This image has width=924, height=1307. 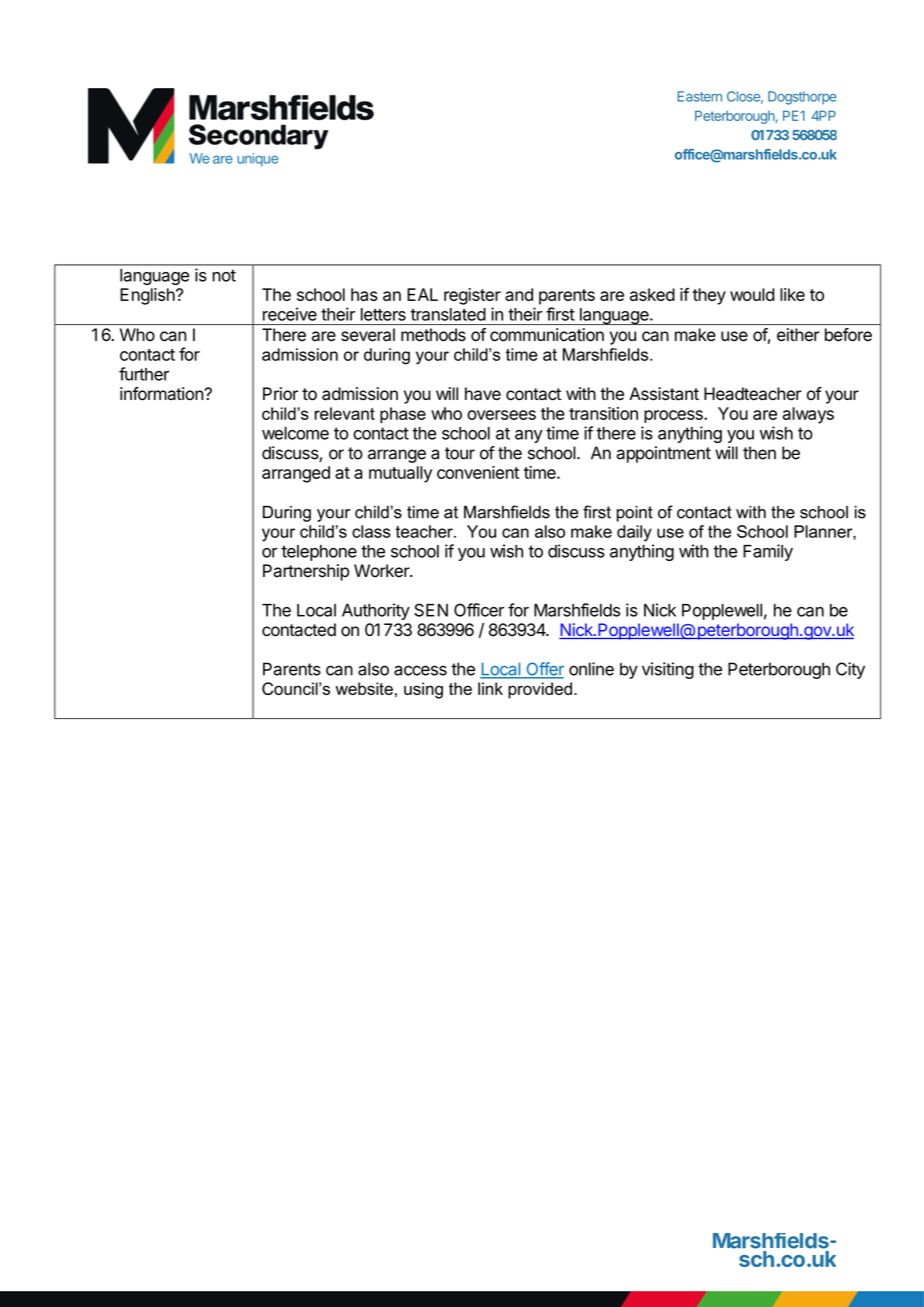 What do you see at coordinates (699, 96) in the image?
I see `Eastern` at bounding box center [699, 96].
